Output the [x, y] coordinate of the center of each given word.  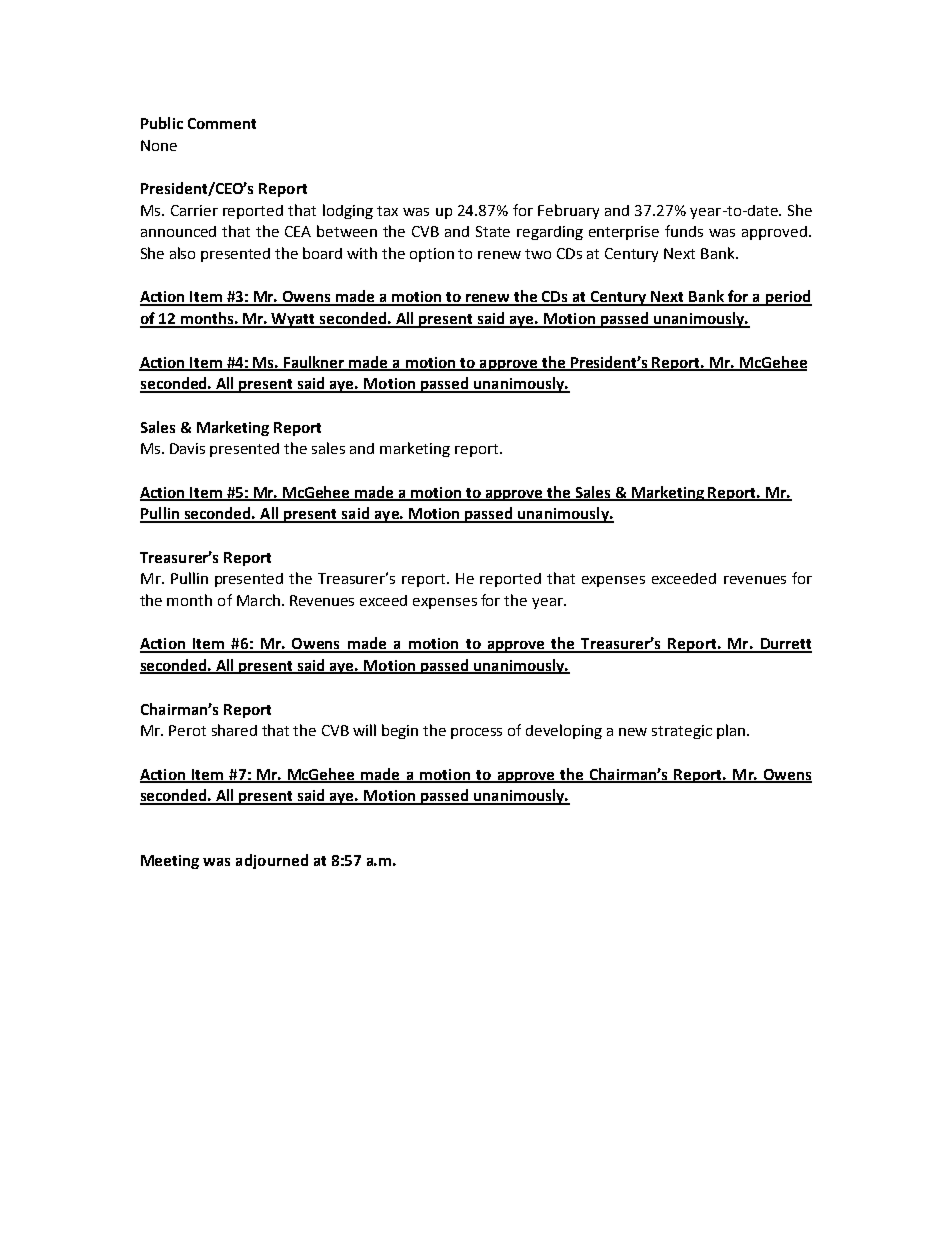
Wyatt [294, 320]
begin [400, 731]
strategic [682, 732]
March [258, 600]
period [787, 298]
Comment [222, 123]
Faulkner [314, 363]
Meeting [170, 862]
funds [684, 231]
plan [732, 731]
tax [387, 211]
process [476, 733]
